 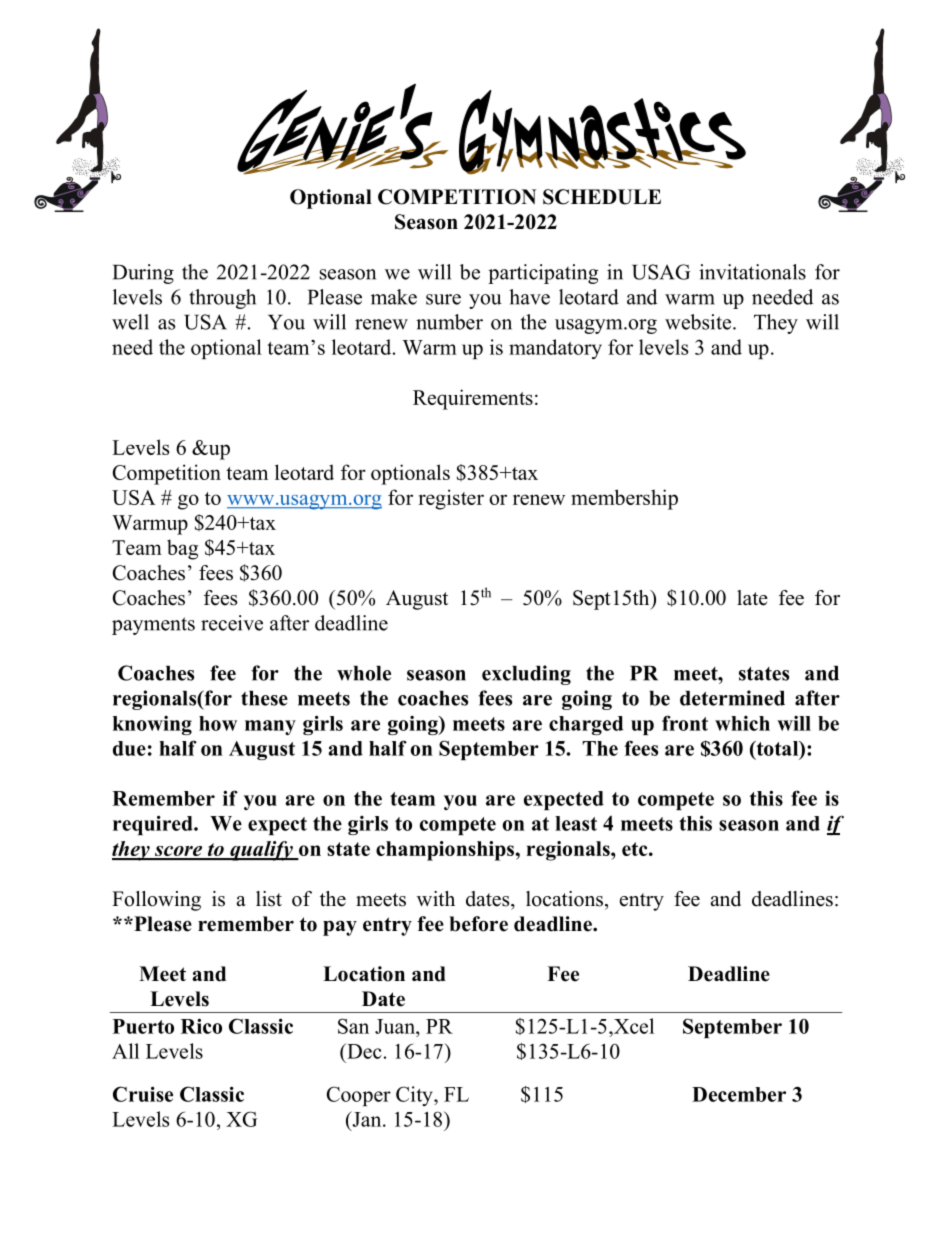 What do you see at coordinates (576, 823) in the screenshot?
I see `least` at bounding box center [576, 823].
